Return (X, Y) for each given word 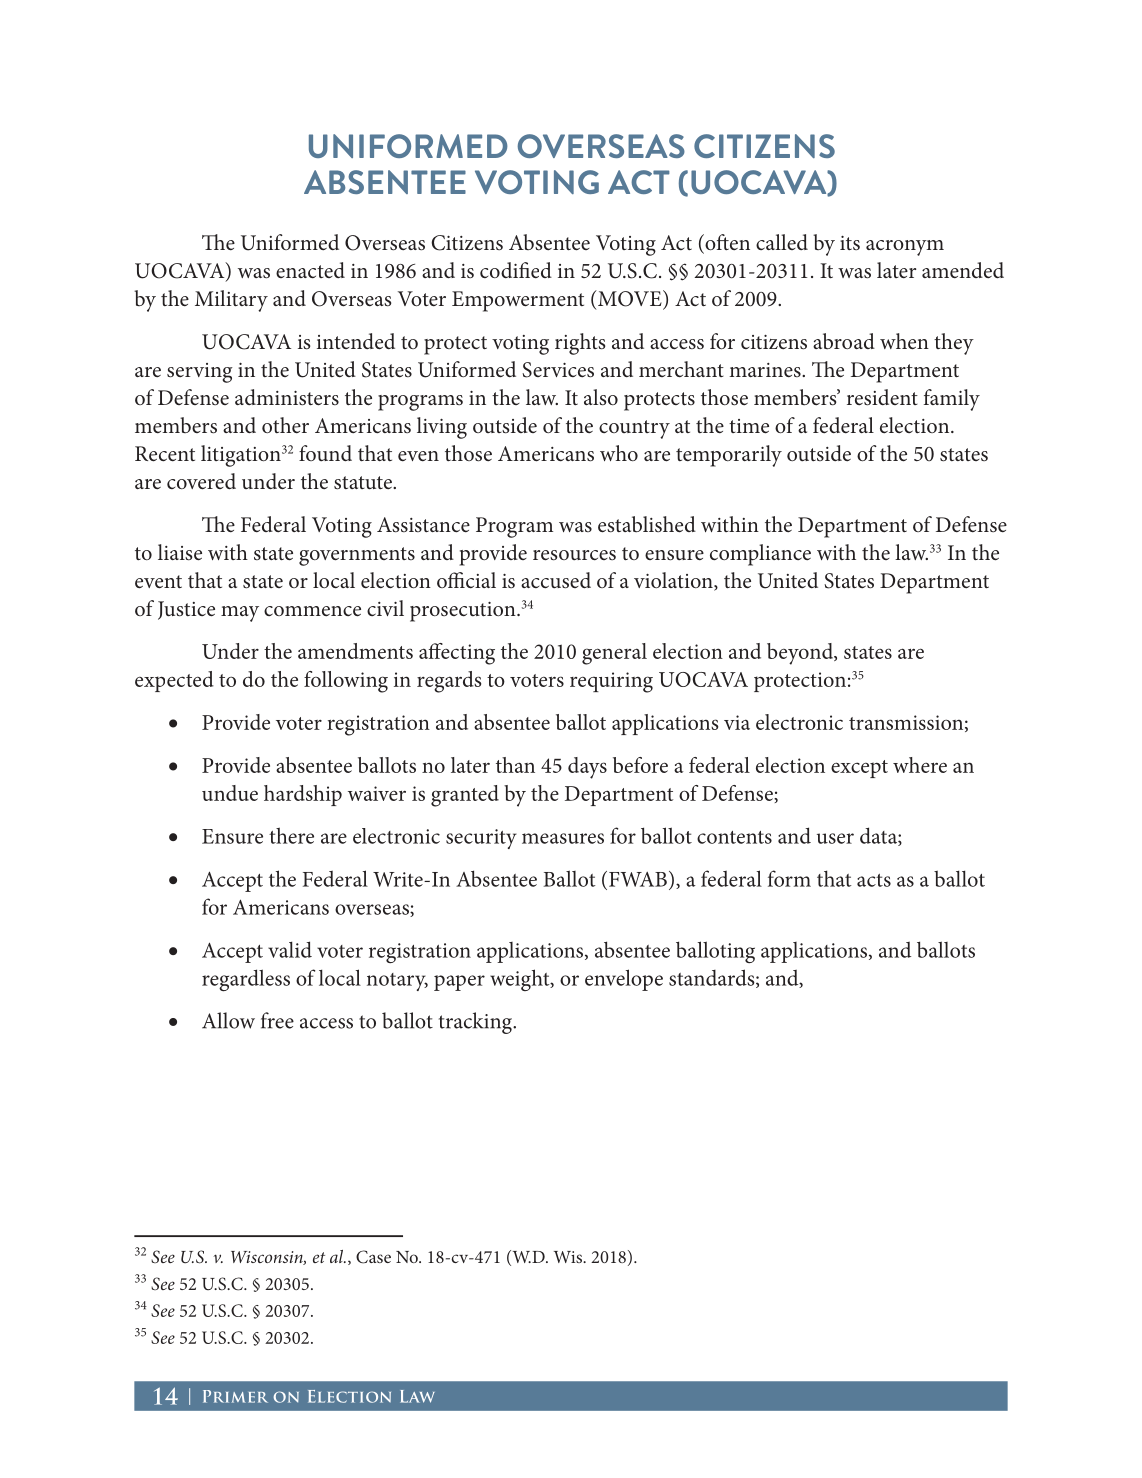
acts (874, 880)
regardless (246, 980)
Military (231, 301)
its (850, 243)
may (240, 614)
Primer (235, 1396)
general (614, 654)
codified (516, 270)
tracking (477, 1023)
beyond (801, 654)
